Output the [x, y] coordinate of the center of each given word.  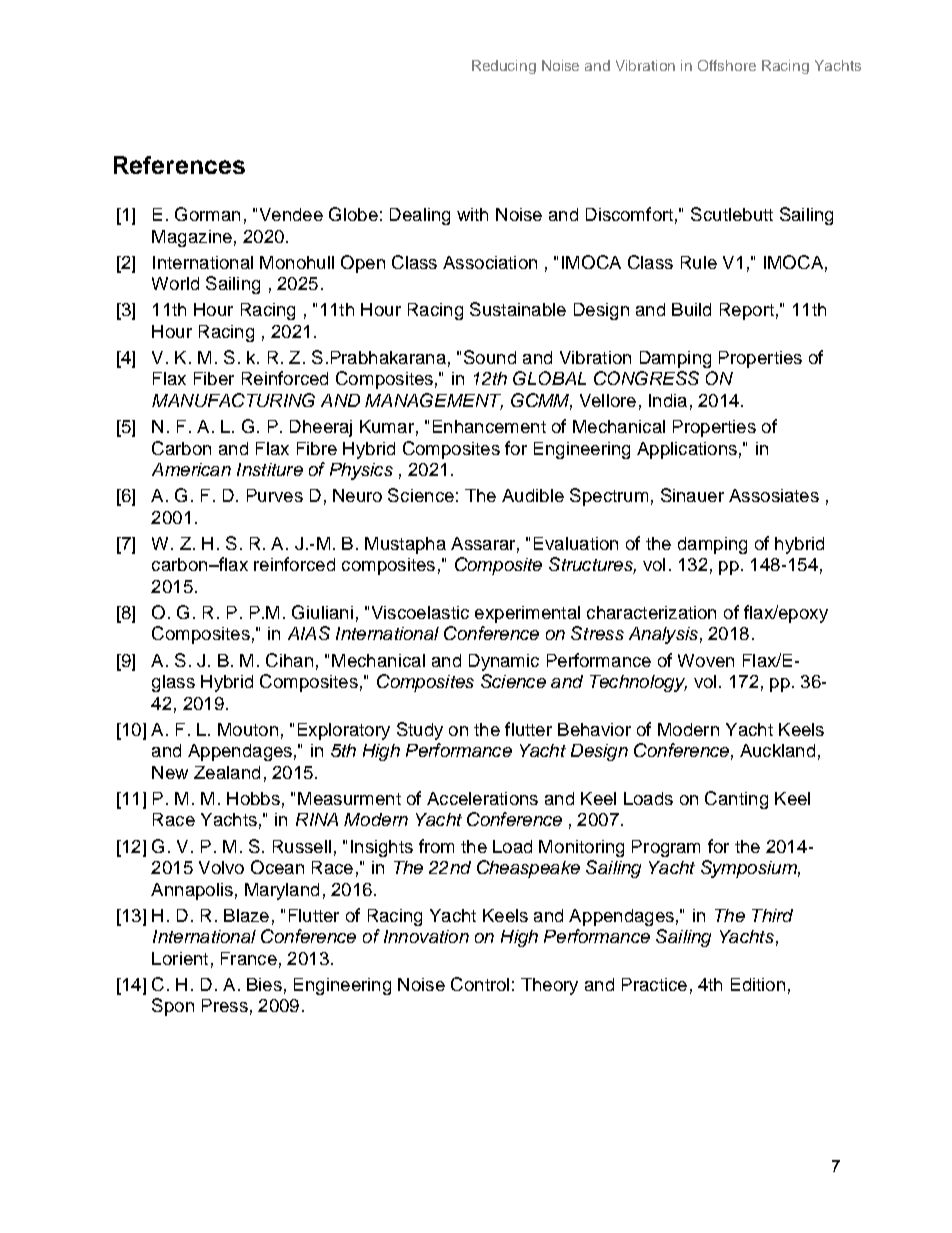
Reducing [504, 67]
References [179, 165]
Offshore [727, 65]
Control [480, 984]
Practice [654, 984]
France [249, 958]
